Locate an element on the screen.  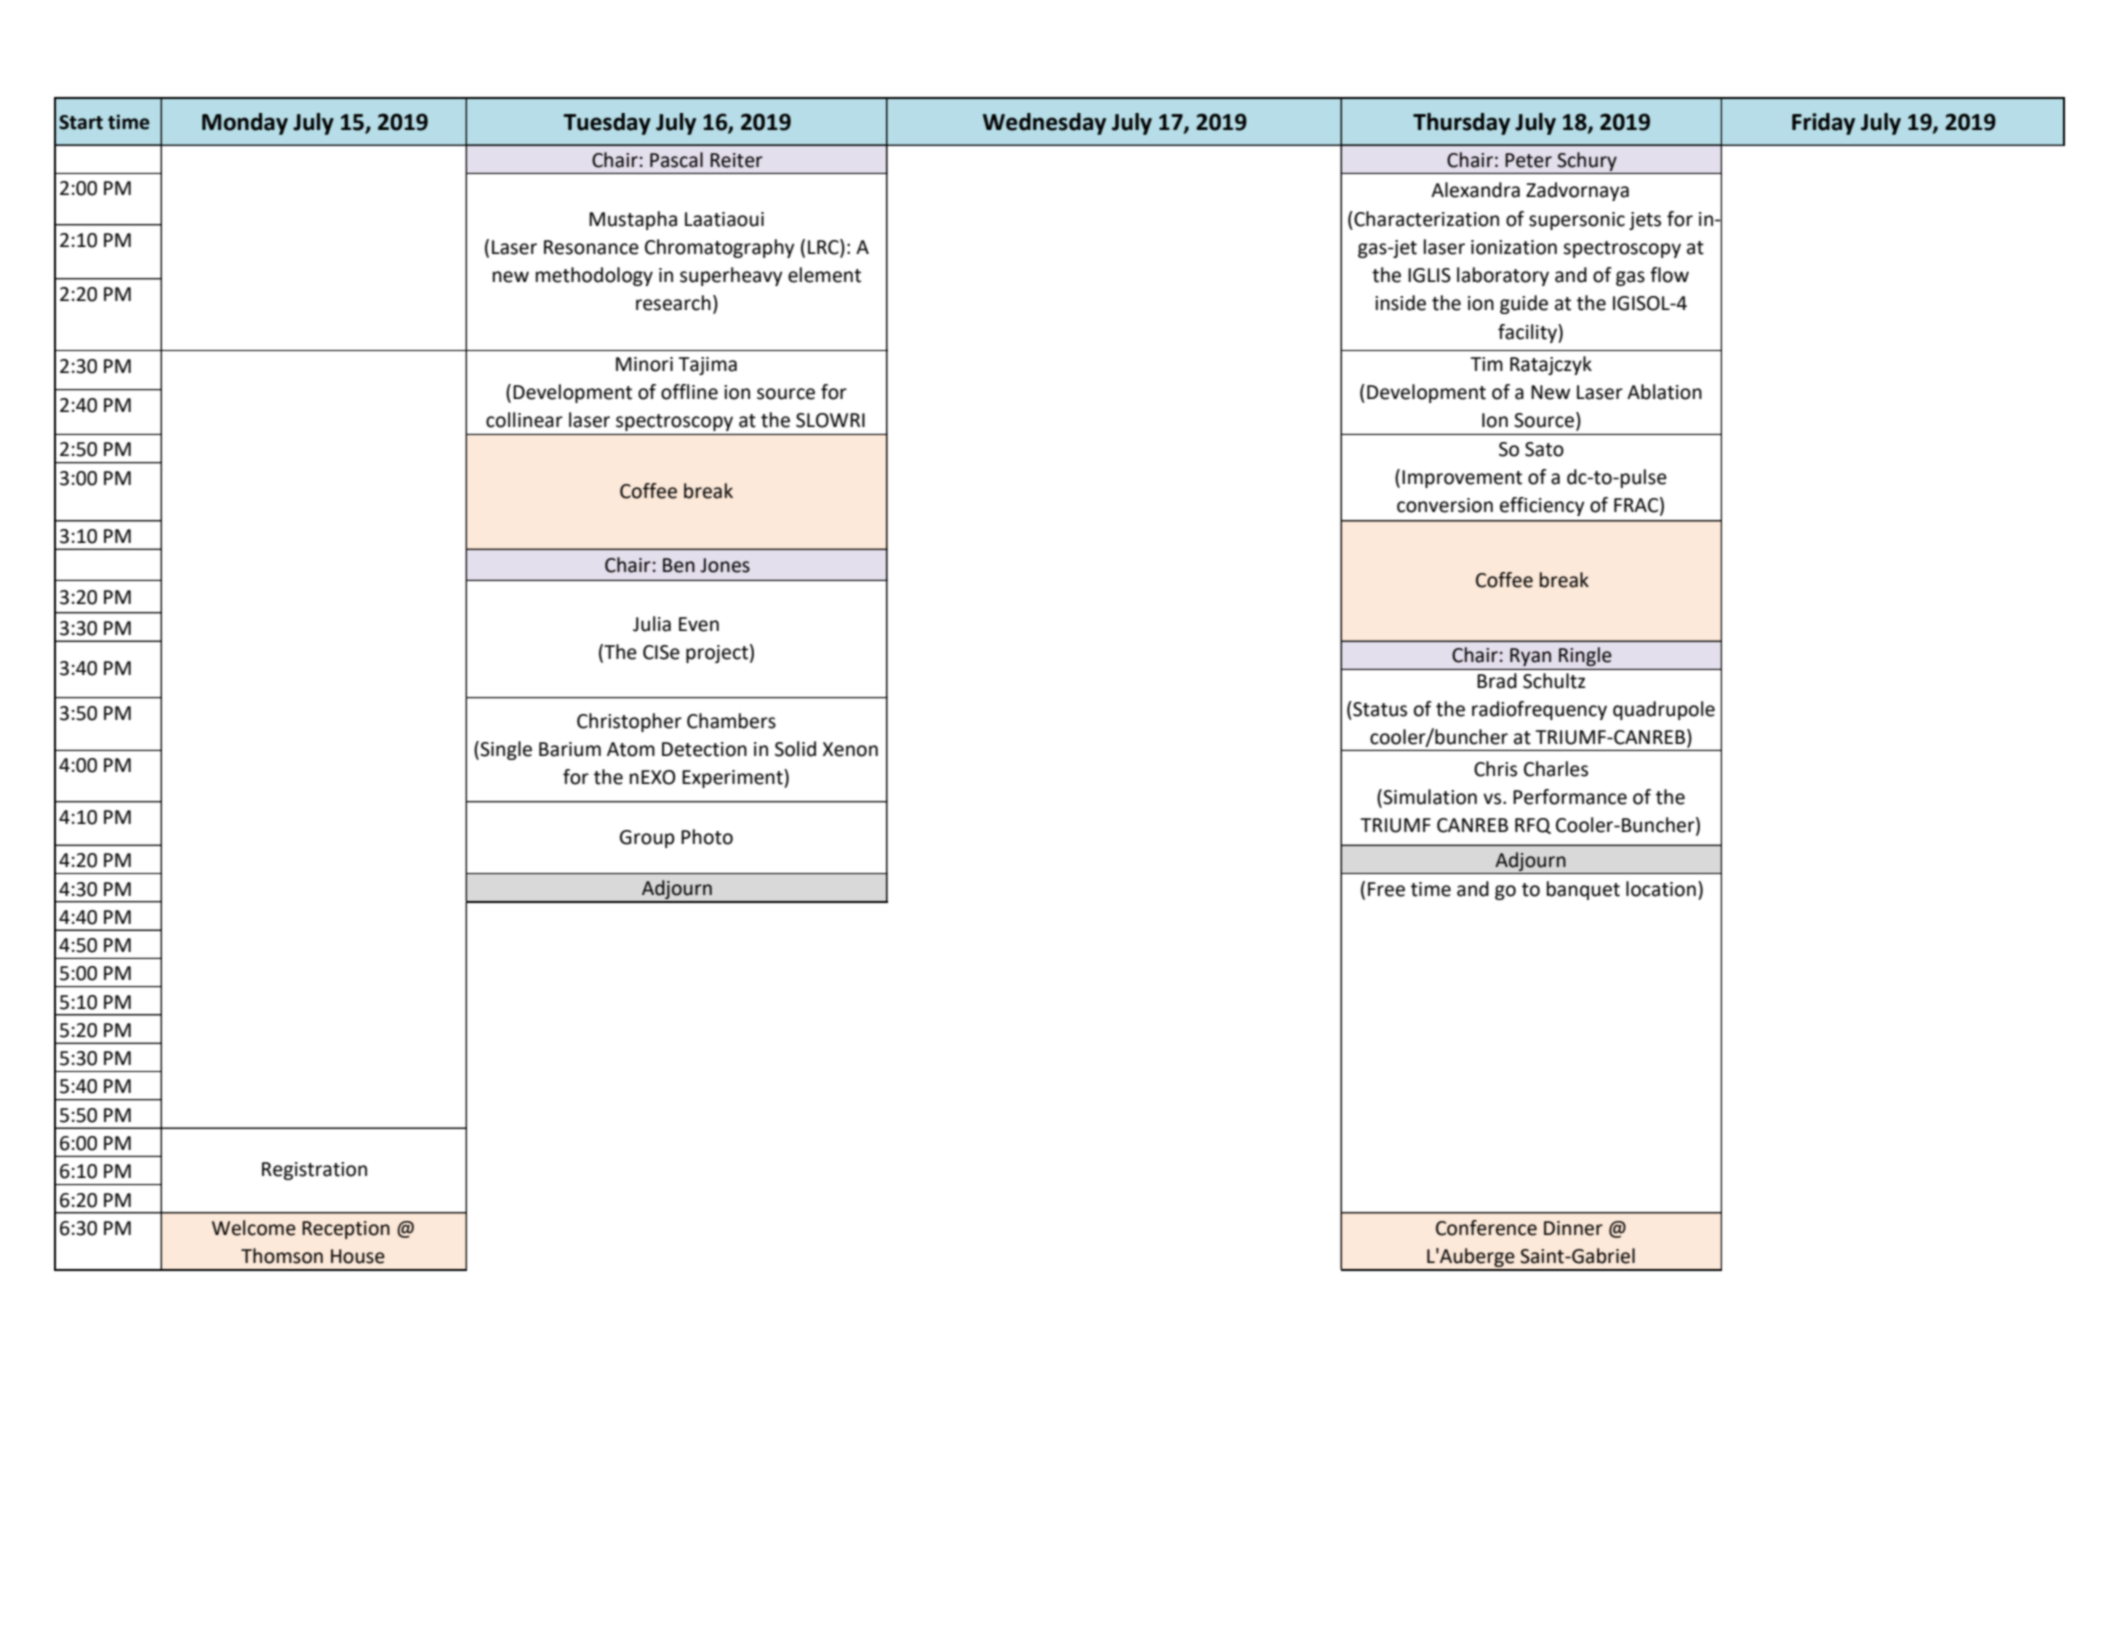
banquet is located at coordinates (1583, 890).
